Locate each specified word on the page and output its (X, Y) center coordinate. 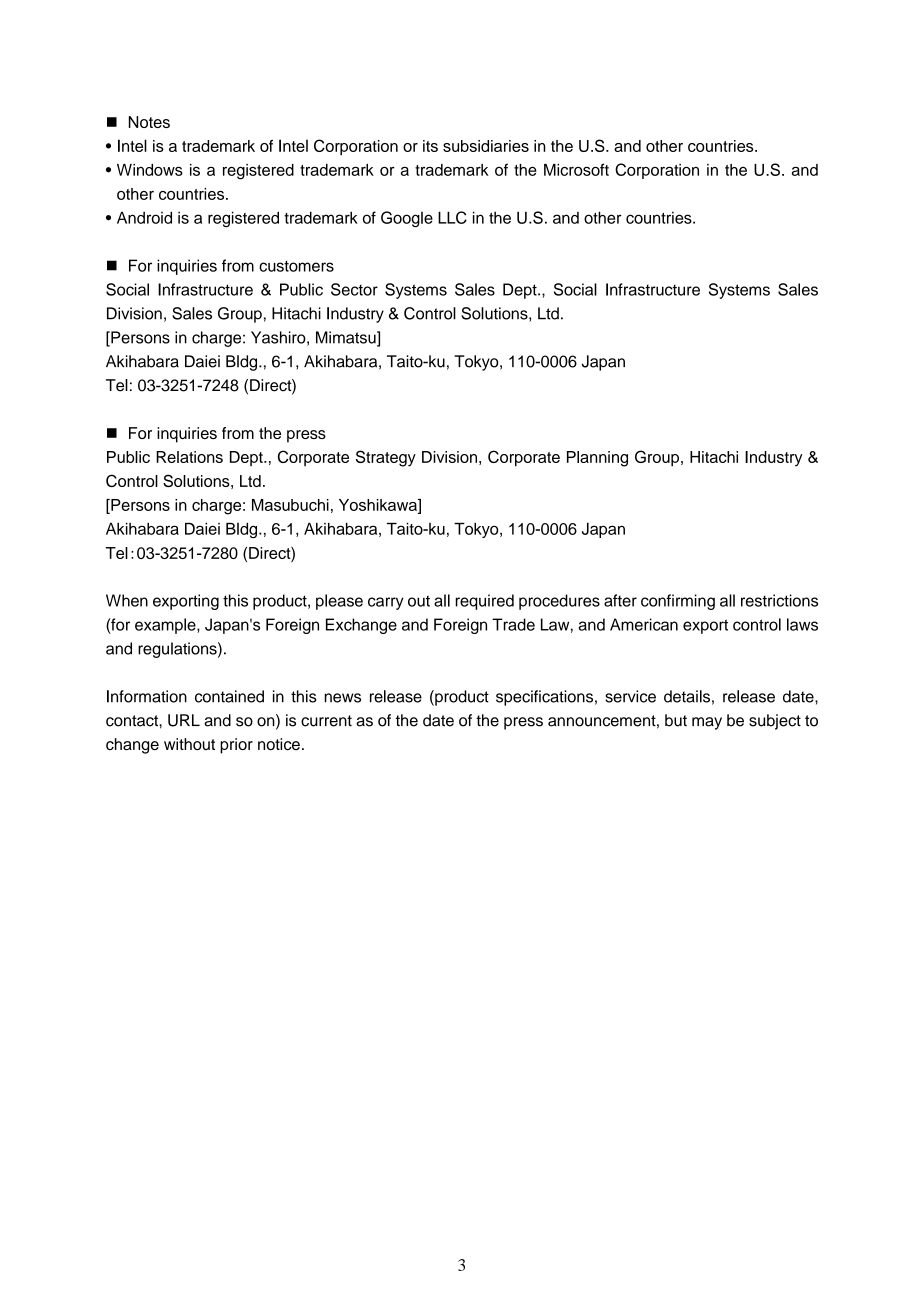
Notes (149, 122)
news (342, 698)
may (707, 723)
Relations (189, 457)
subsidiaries (486, 146)
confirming (678, 602)
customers (296, 266)
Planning (597, 459)
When (127, 600)
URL (184, 720)
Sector (354, 289)
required (484, 602)
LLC (452, 217)
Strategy (386, 458)
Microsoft (576, 169)
